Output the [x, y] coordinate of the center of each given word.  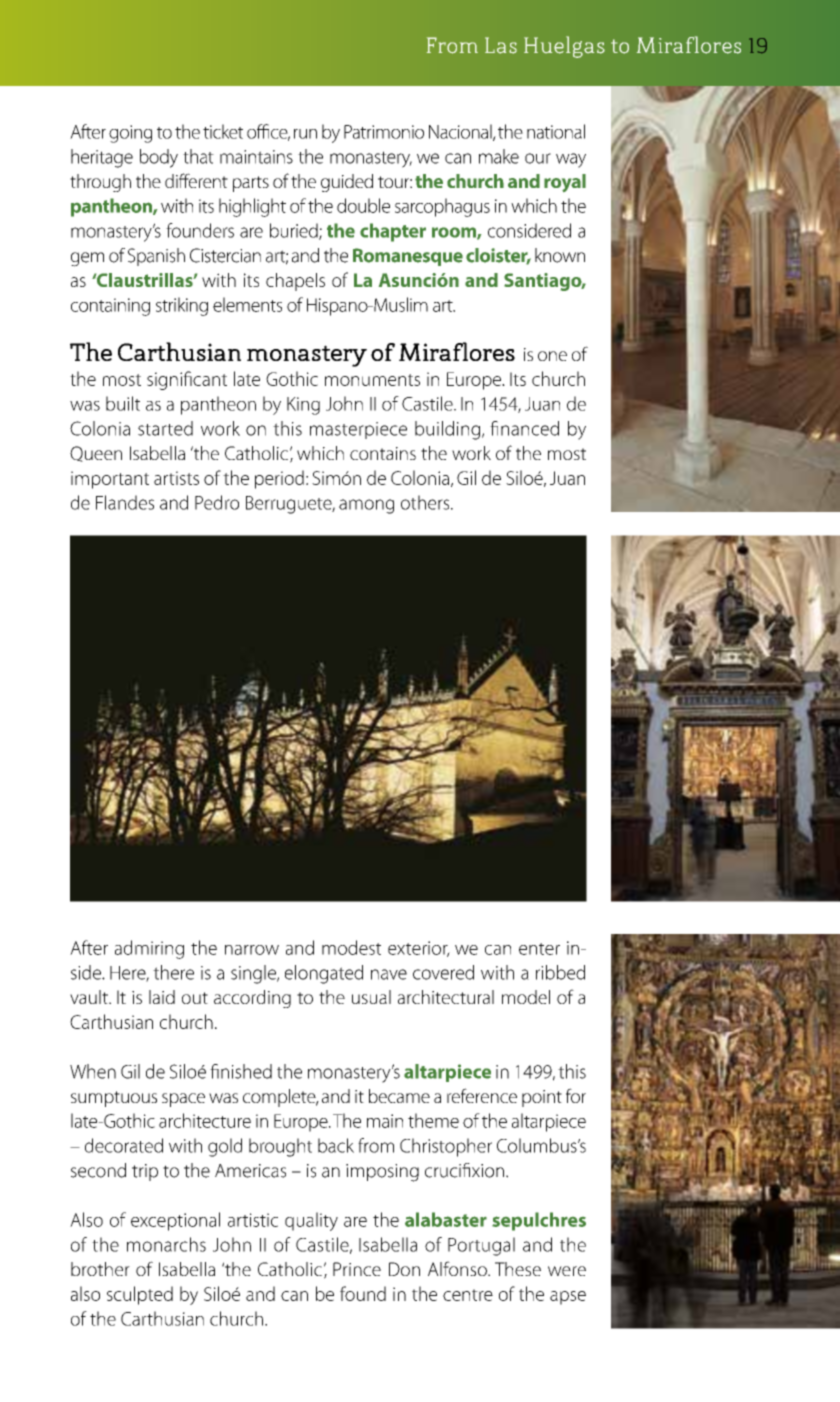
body [159, 158]
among [366, 506]
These [518, 1269]
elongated [324, 974]
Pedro [217, 502]
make [499, 156]
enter [539, 949]
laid [162, 997]
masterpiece [358, 430]
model [526, 997]
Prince [357, 1269]
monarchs [166, 1244]
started [165, 428]
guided [347, 183]
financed [524, 428]
